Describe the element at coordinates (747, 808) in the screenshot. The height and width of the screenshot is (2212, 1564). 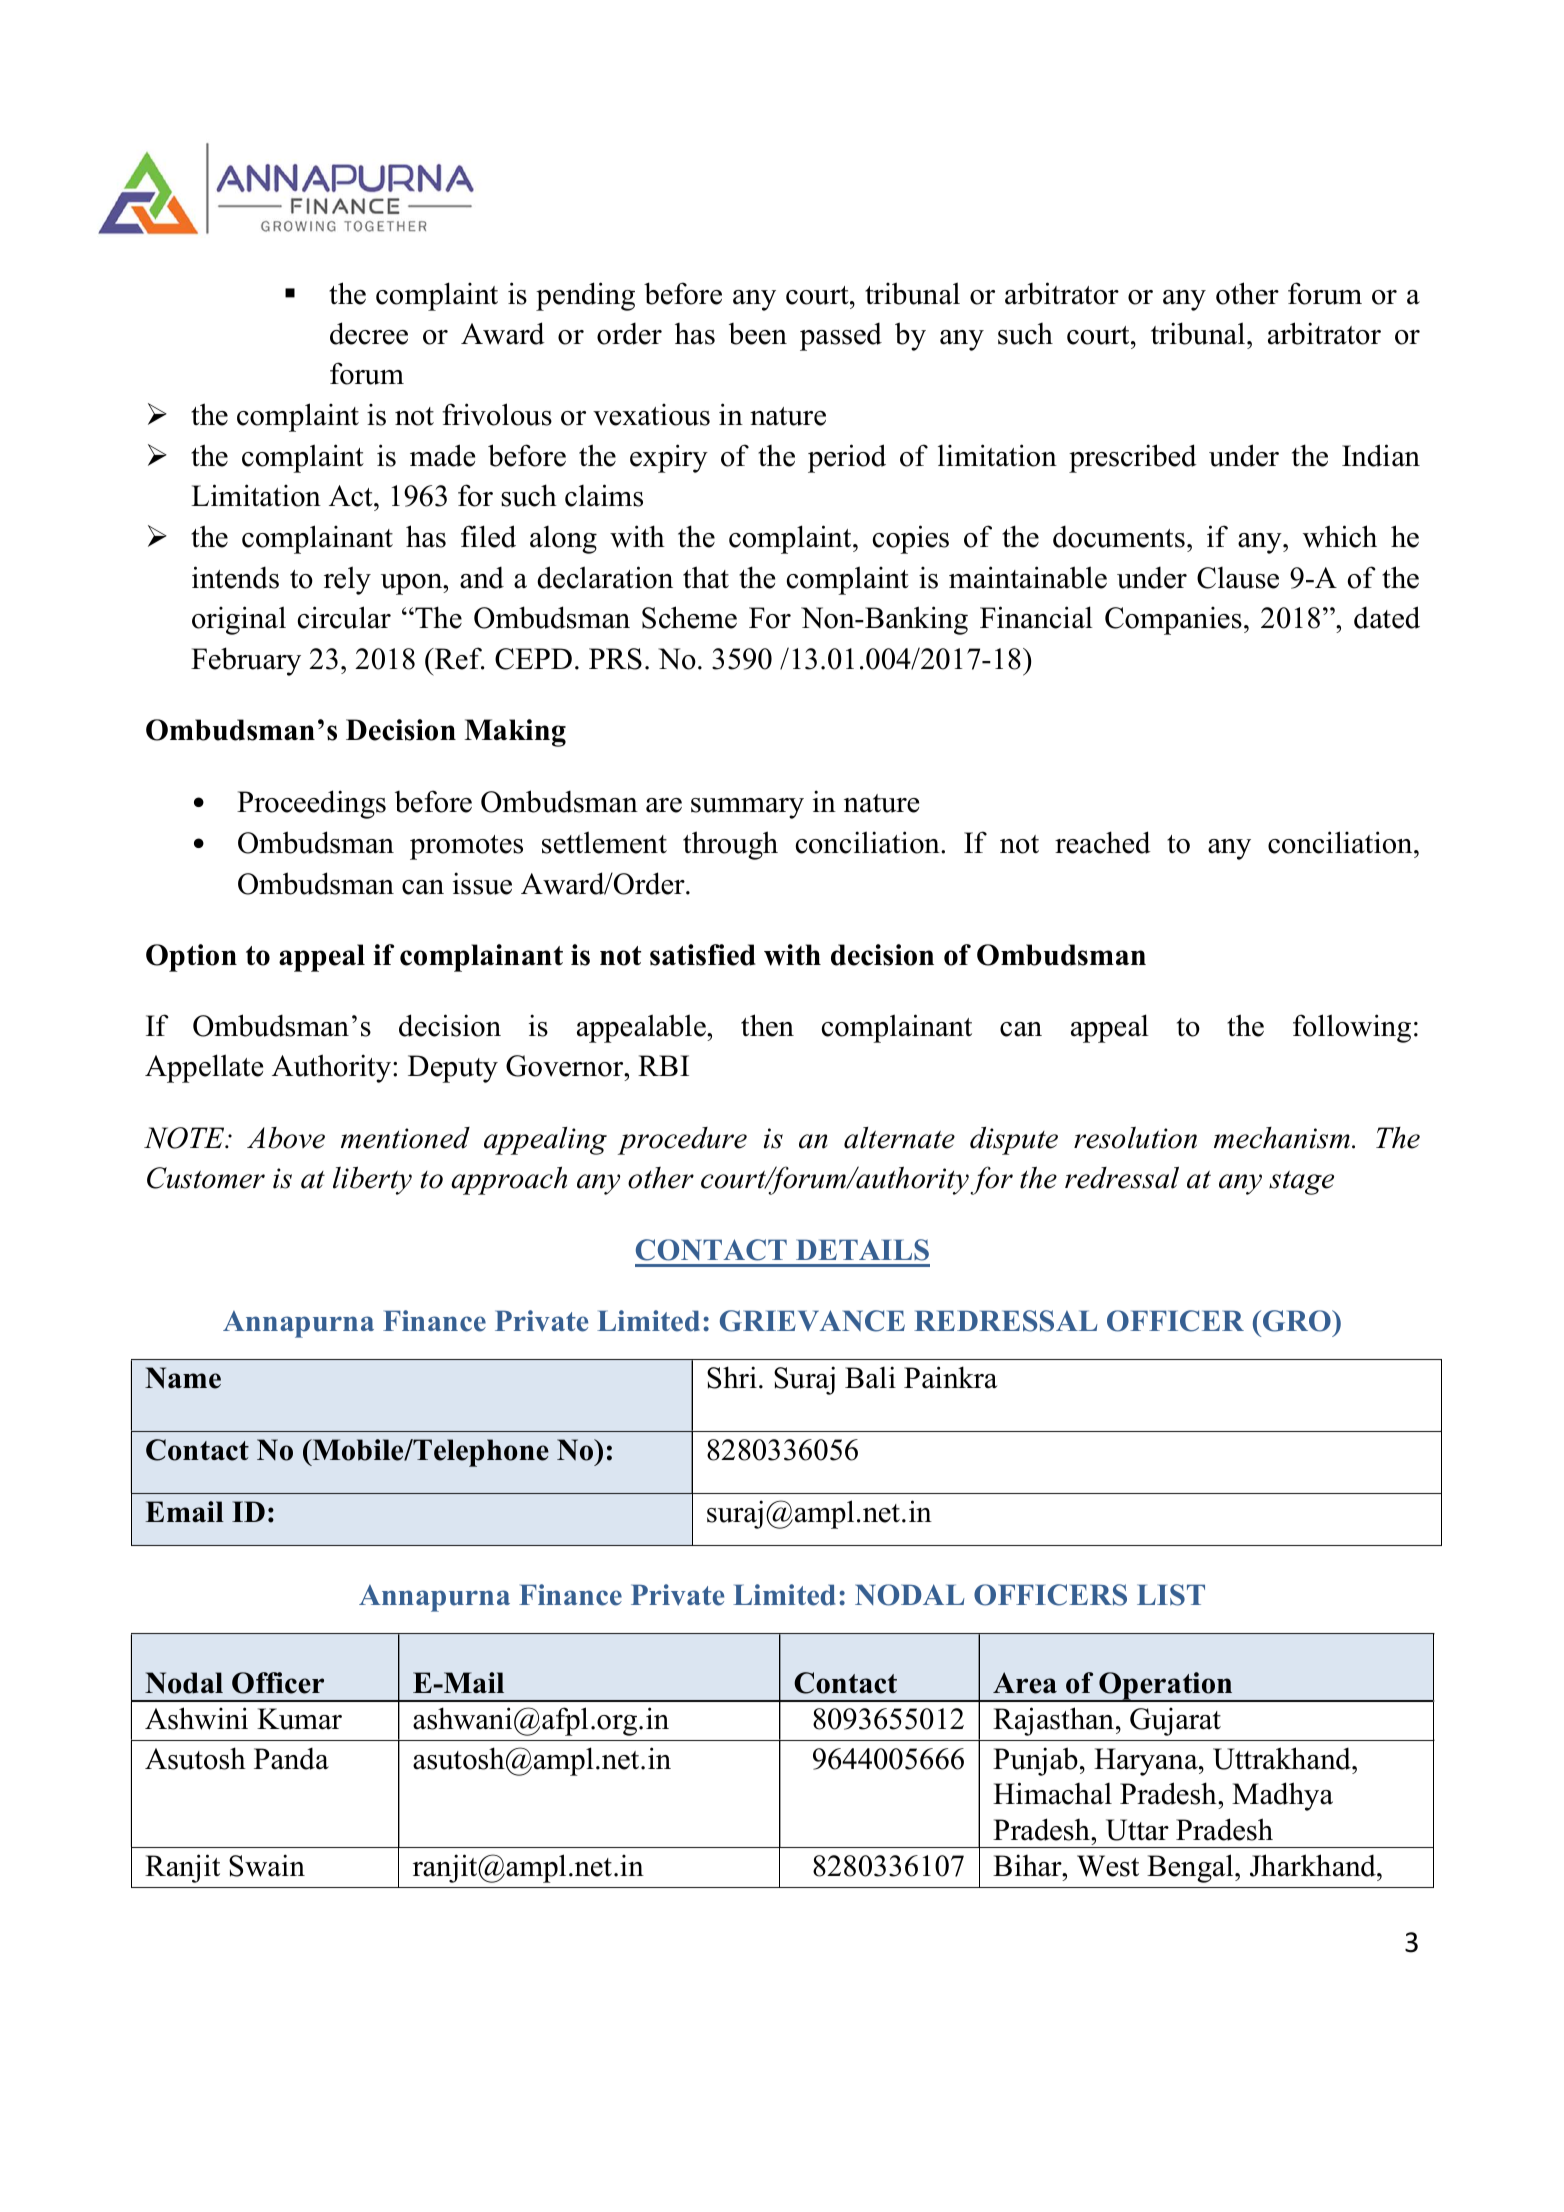
I see `summary` at that location.
